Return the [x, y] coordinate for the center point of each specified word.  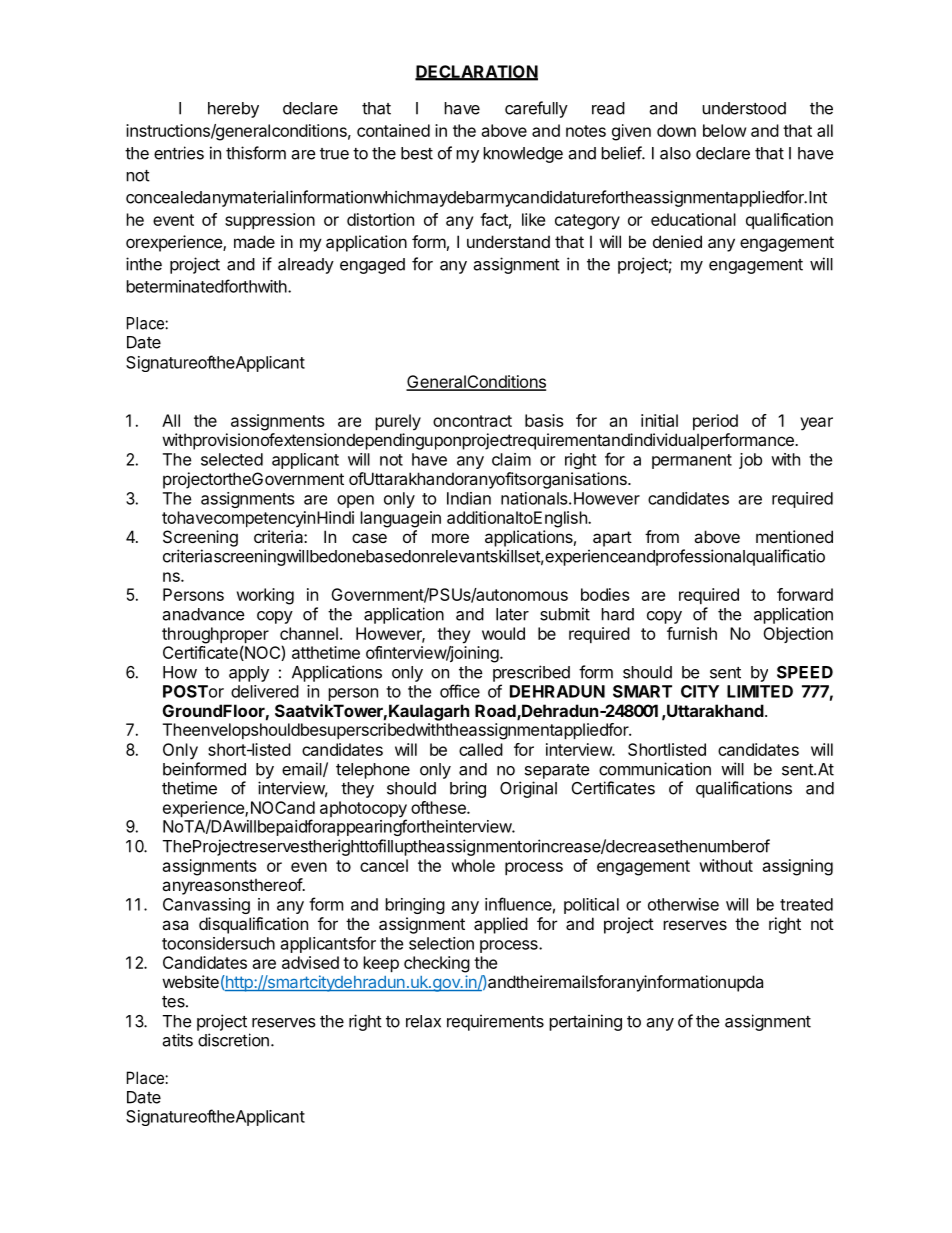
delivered [265, 691]
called [481, 749]
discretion [233, 1040]
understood [744, 108]
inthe [144, 264]
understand [508, 241]
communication [655, 769]
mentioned [794, 536]
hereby [233, 110]
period [715, 422]
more [450, 538]
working [265, 596]
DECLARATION [476, 72]
